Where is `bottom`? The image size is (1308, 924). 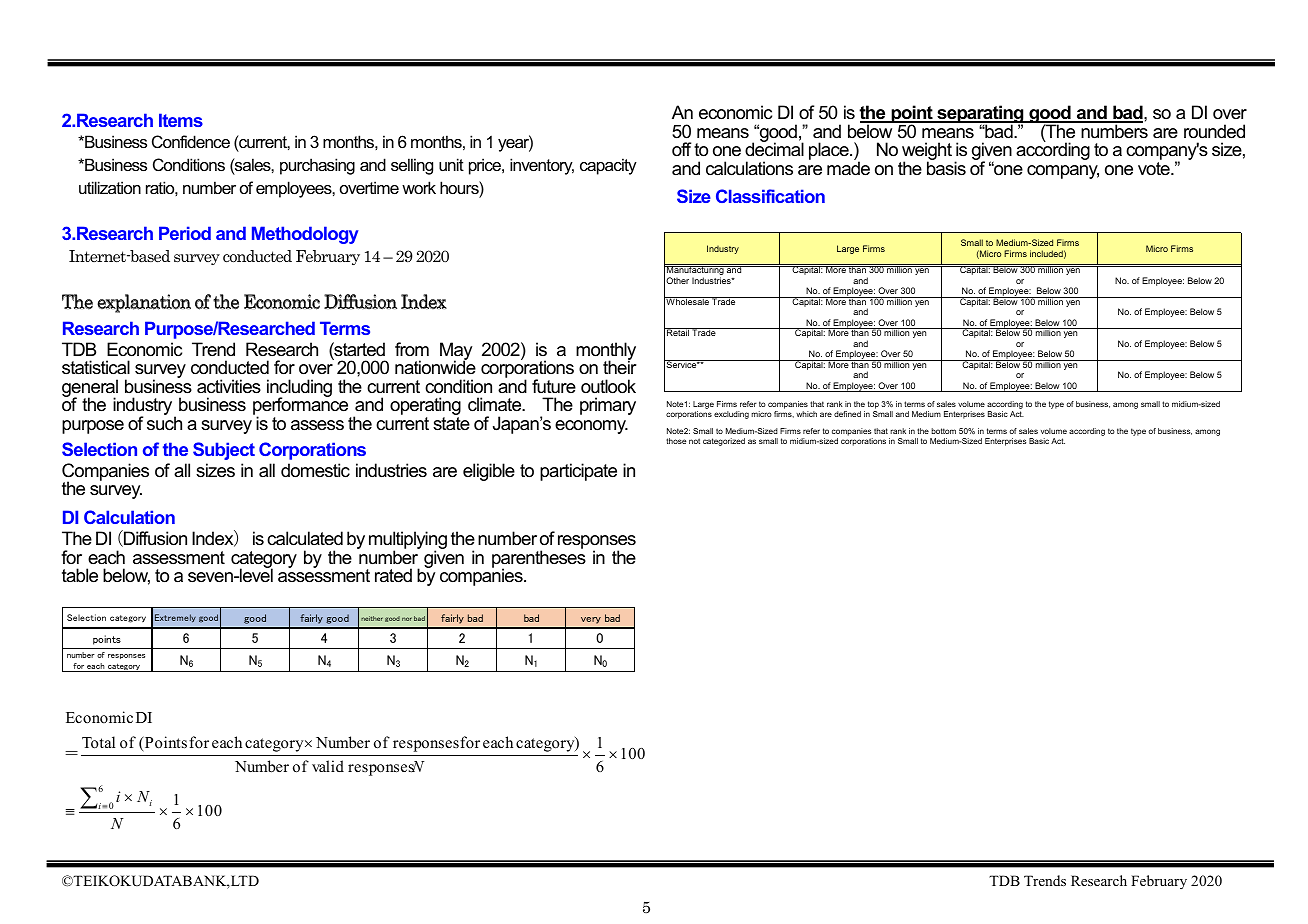
bottom is located at coordinates (943, 431).
